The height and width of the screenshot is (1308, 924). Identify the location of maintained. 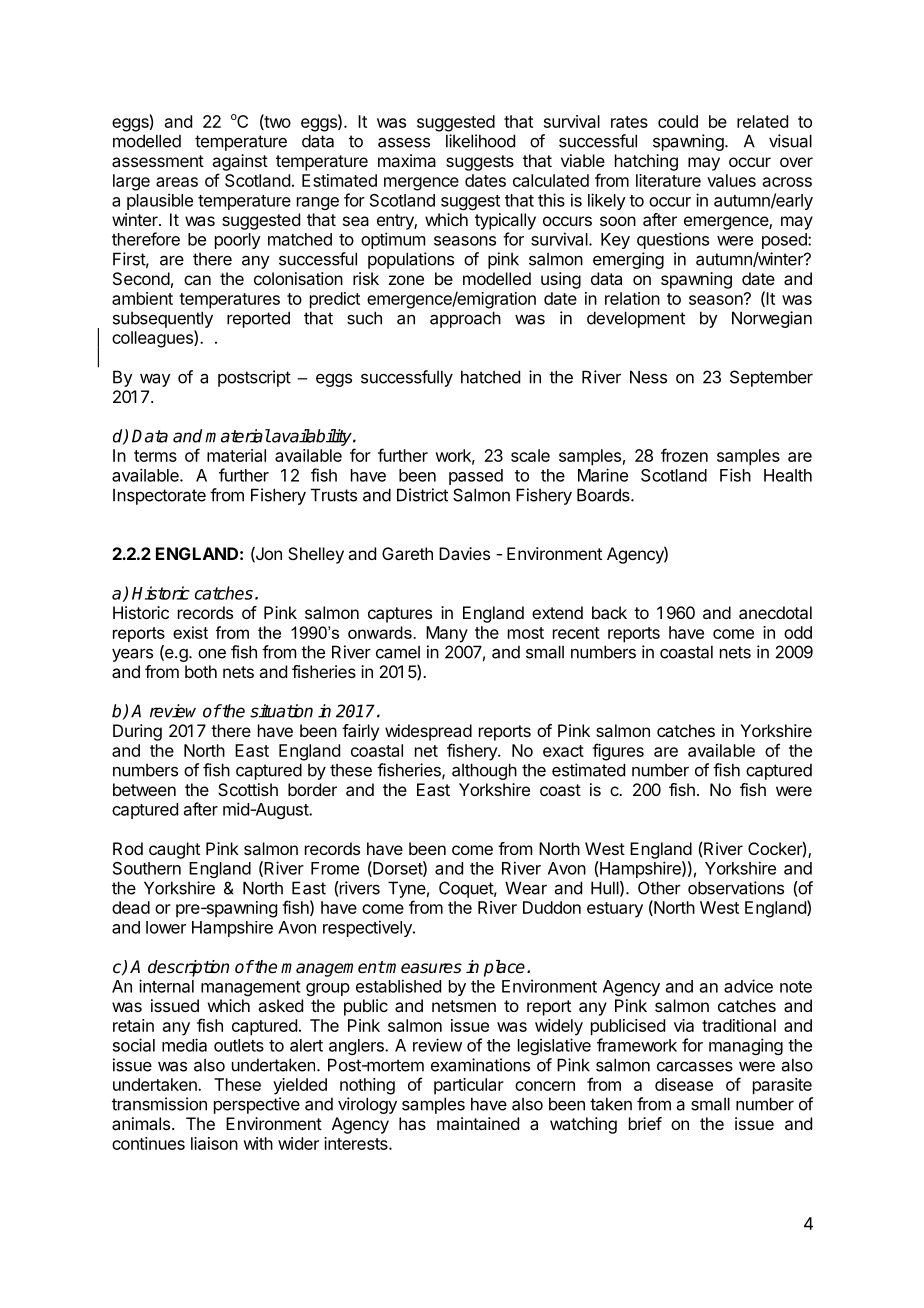
(478, 1123).
